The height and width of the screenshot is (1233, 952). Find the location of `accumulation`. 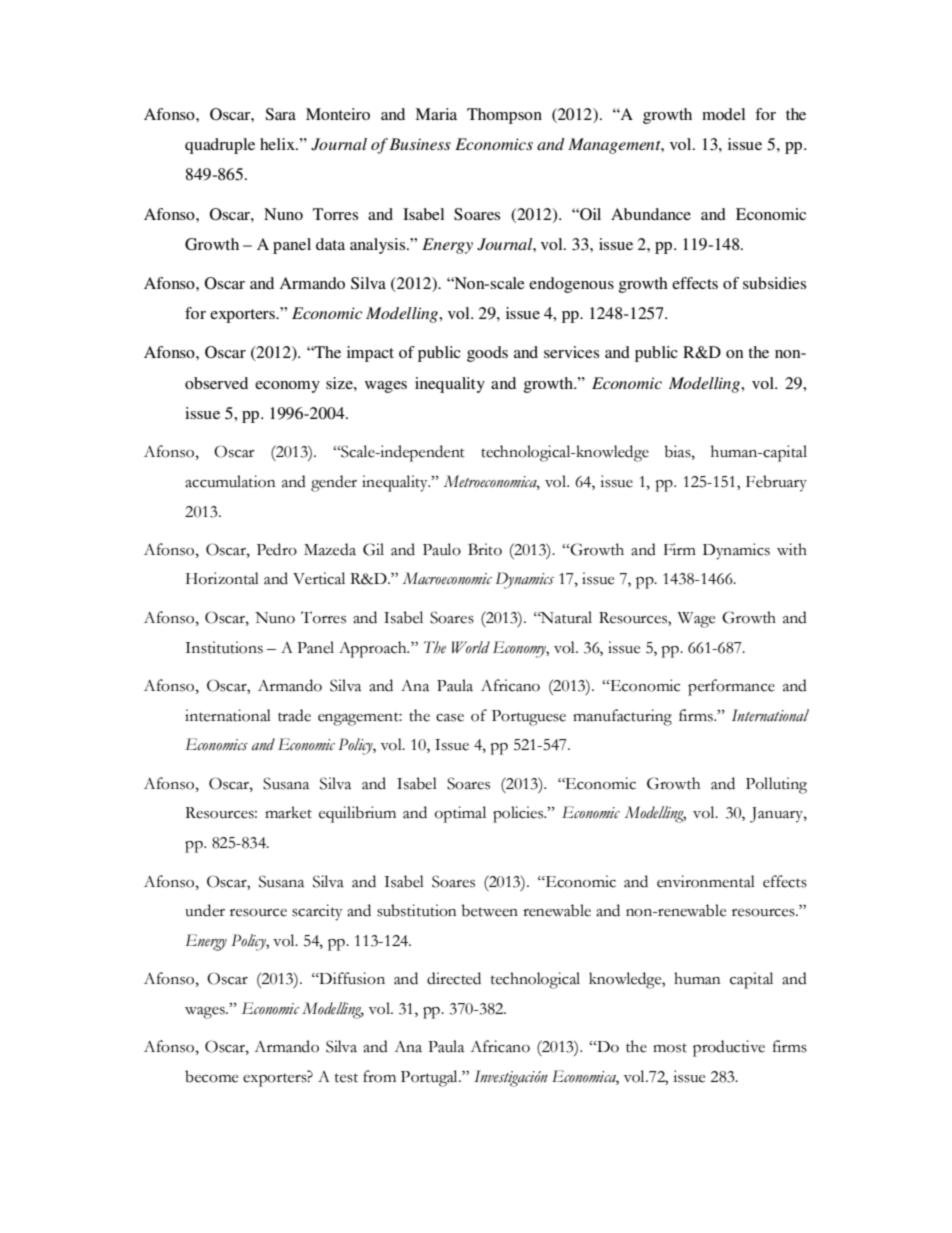

accumulation is located at coordinates (230, 481).
